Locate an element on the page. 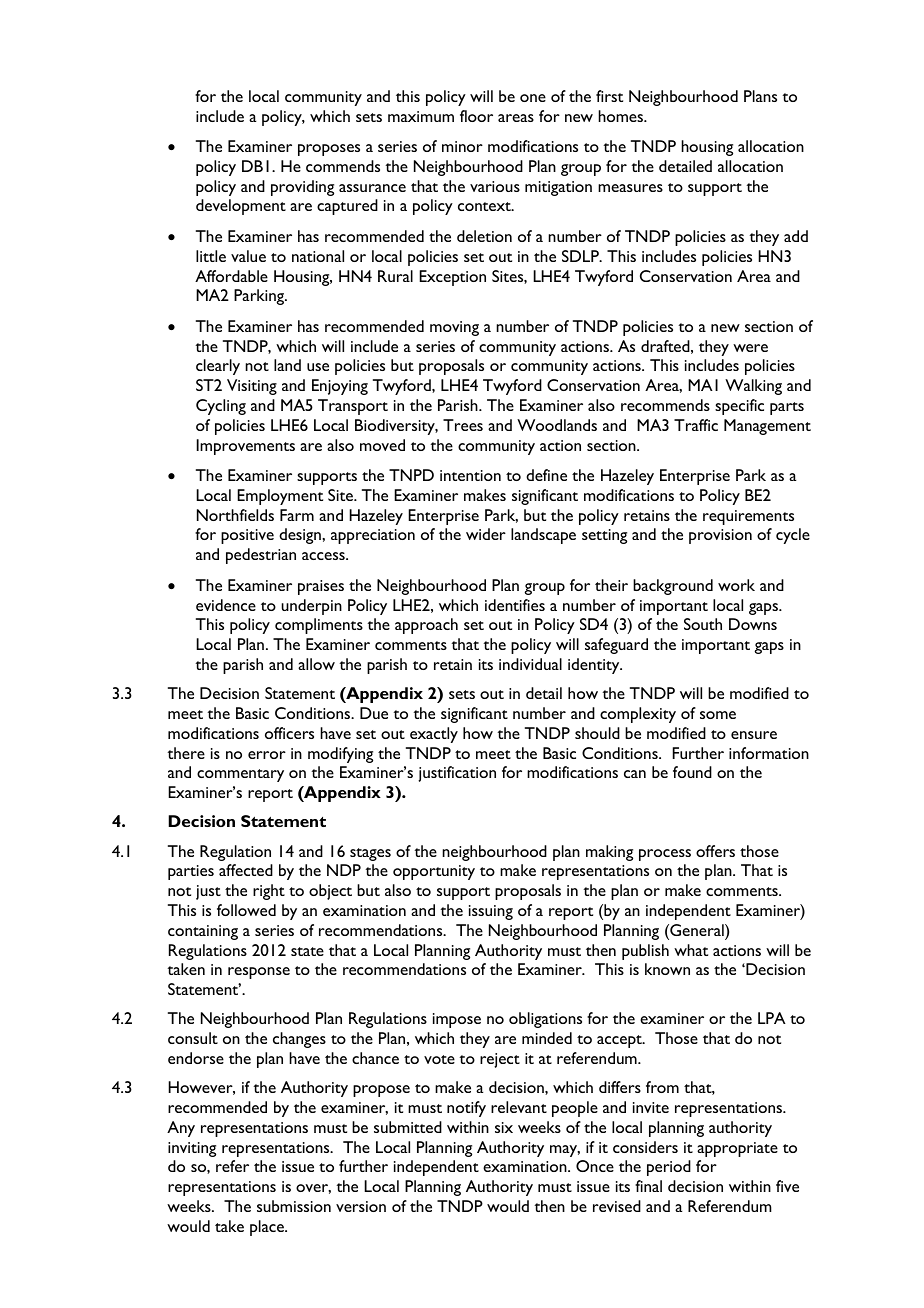 The image size is (924, 1308). floor is located at coordinates (476, 116).
